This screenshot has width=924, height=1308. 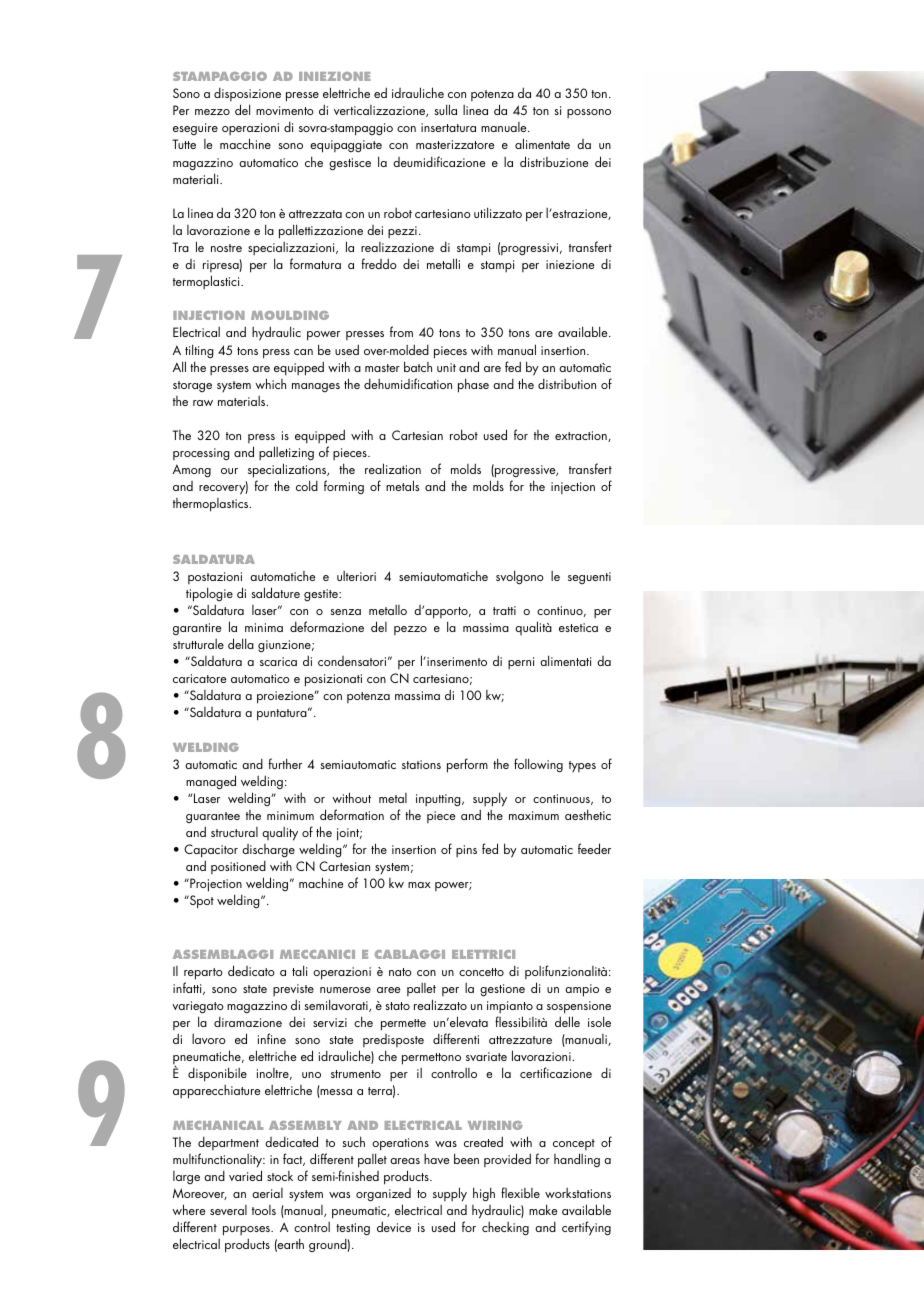 What do you see at coordinates (243, 401) in the screenshot?
I see `materials` at bounding box center [243, 401].
